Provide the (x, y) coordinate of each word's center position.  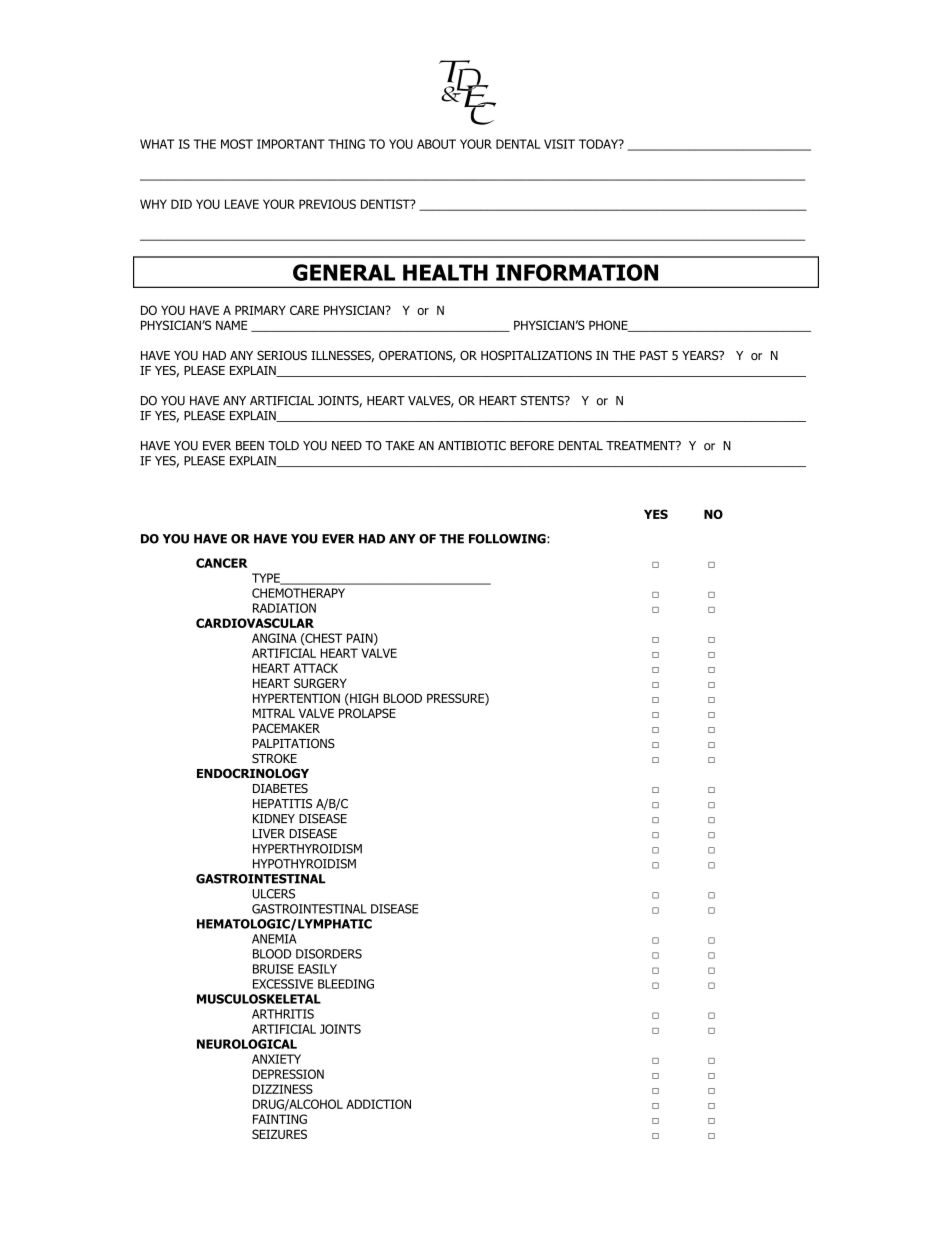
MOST (237, 144)
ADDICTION (378, 1104)
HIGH (363, 698)
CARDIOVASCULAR (255, 623)
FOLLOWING (508, 539)
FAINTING (280, 1119)
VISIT (559, 144)
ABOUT (436, 144)
